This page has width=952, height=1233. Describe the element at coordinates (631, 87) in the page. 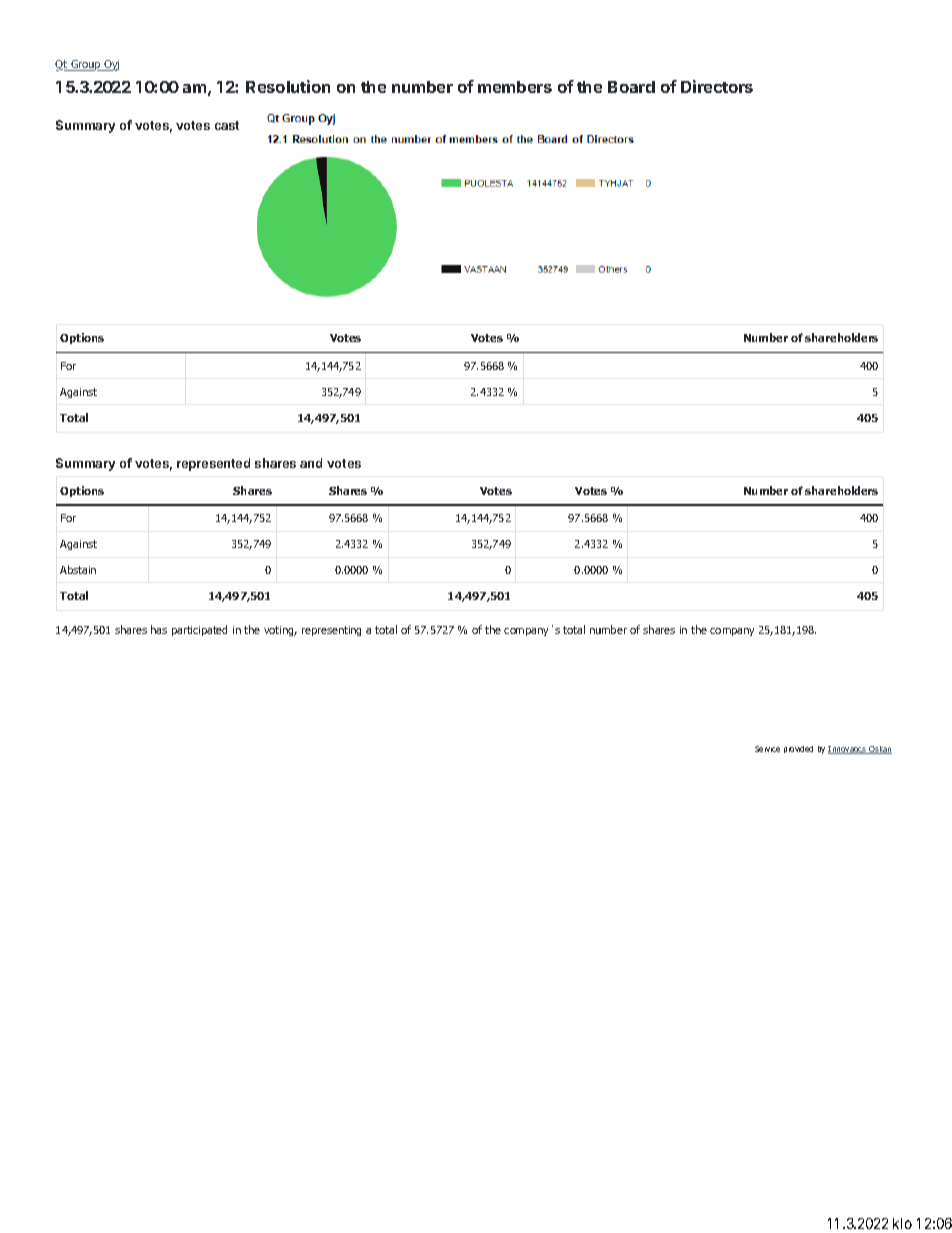

I see `Board` at that location.
